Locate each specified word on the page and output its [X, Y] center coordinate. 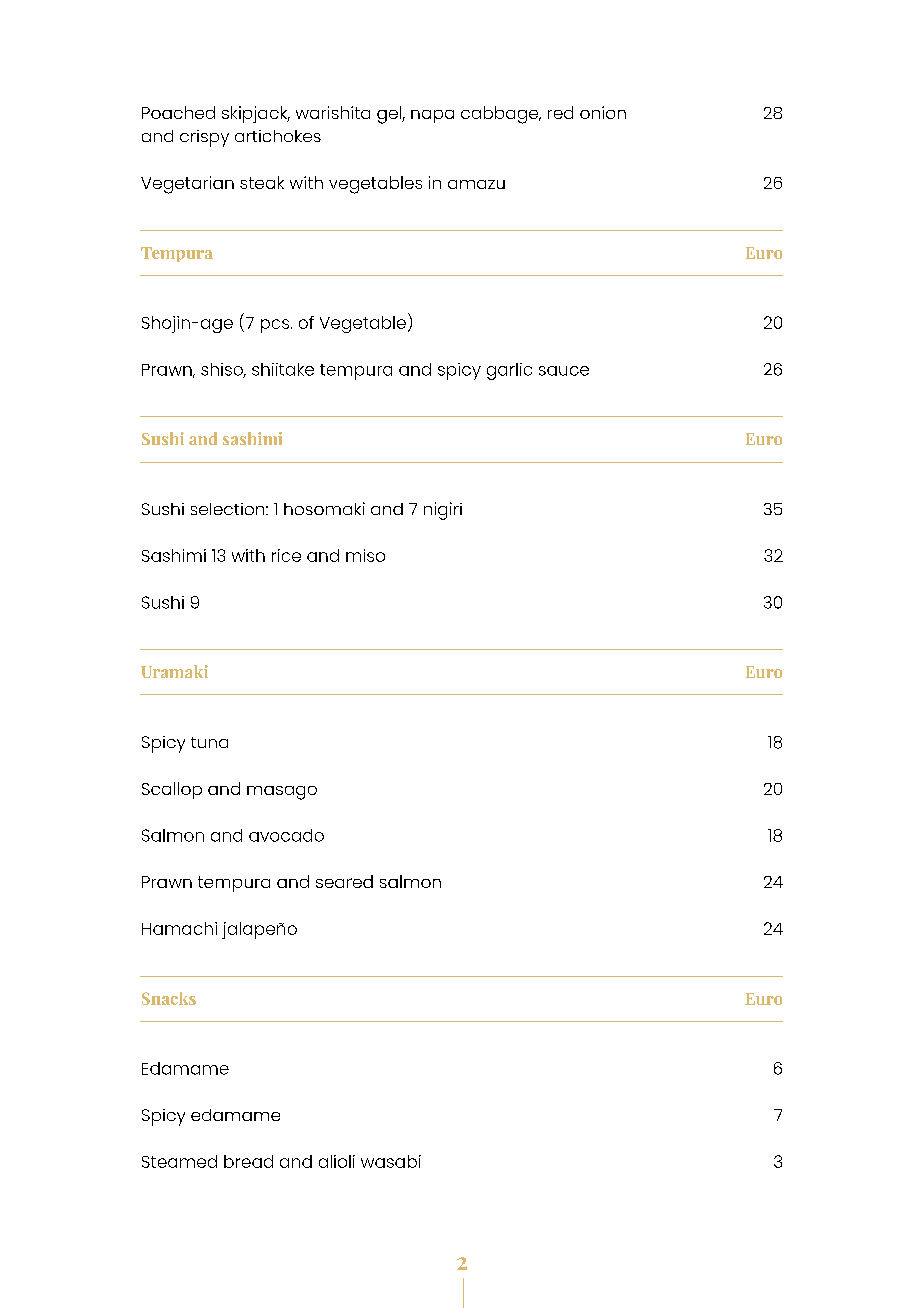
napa [432, 116]
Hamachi [179, 928]
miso [365, 555]
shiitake [283, 369]
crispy [204, 138]
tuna [209, 742]
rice [286, 555]
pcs [275, 326]
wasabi [391, 1161]
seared [344, 881]
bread [248, 1161]
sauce [564, 371]
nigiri [443, 511]
